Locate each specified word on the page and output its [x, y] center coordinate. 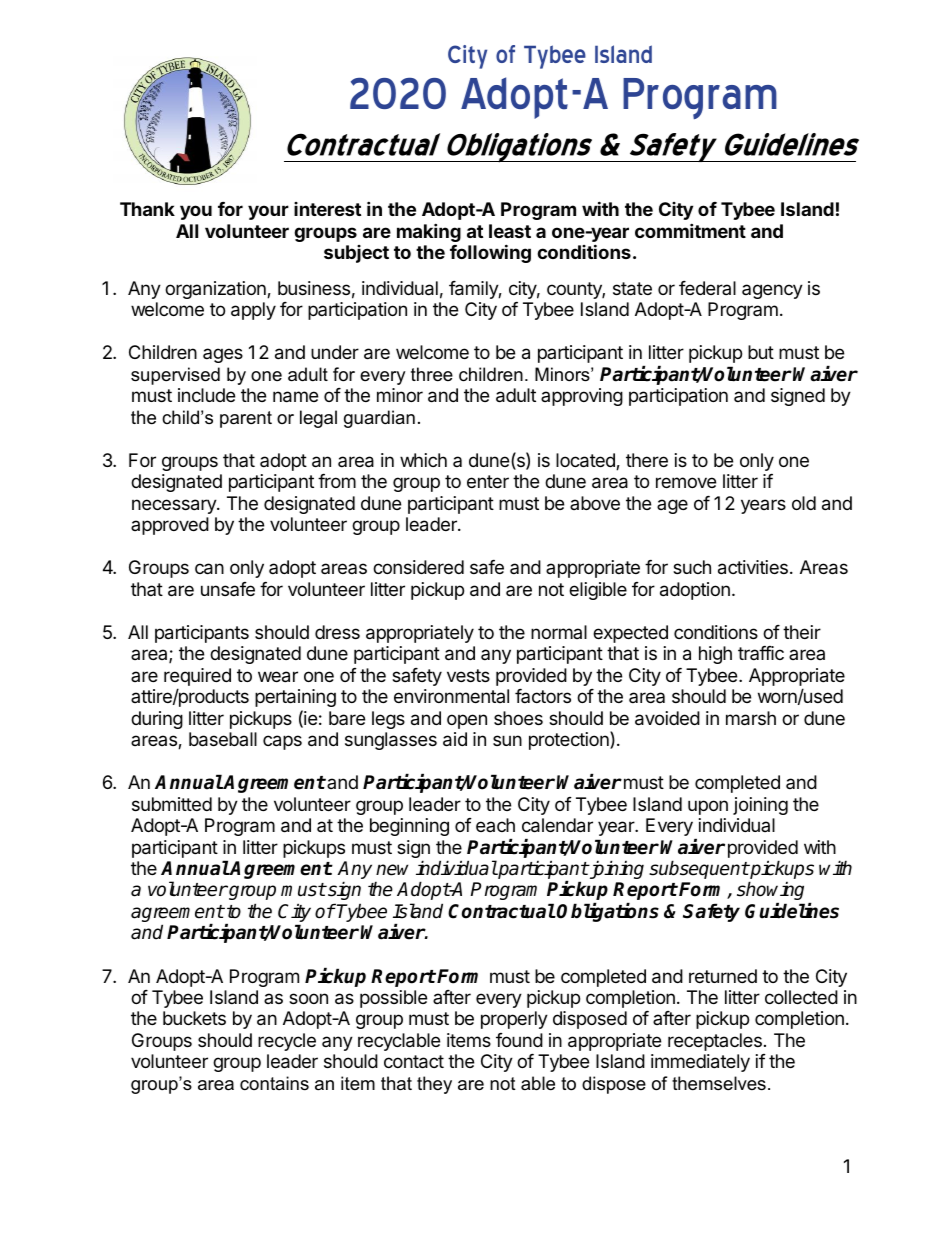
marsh [751, 718]
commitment [690, 230]
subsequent [699, 869]
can [209, 569]
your [268, 212]
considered [418, 567]
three [432, 374]
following [490, 253]
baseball [223, 739]
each [495, 825]
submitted [172, 804]
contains [274, 1083]
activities [753, 567]
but [761, 352]
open [467, 721]
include [206, 395]
